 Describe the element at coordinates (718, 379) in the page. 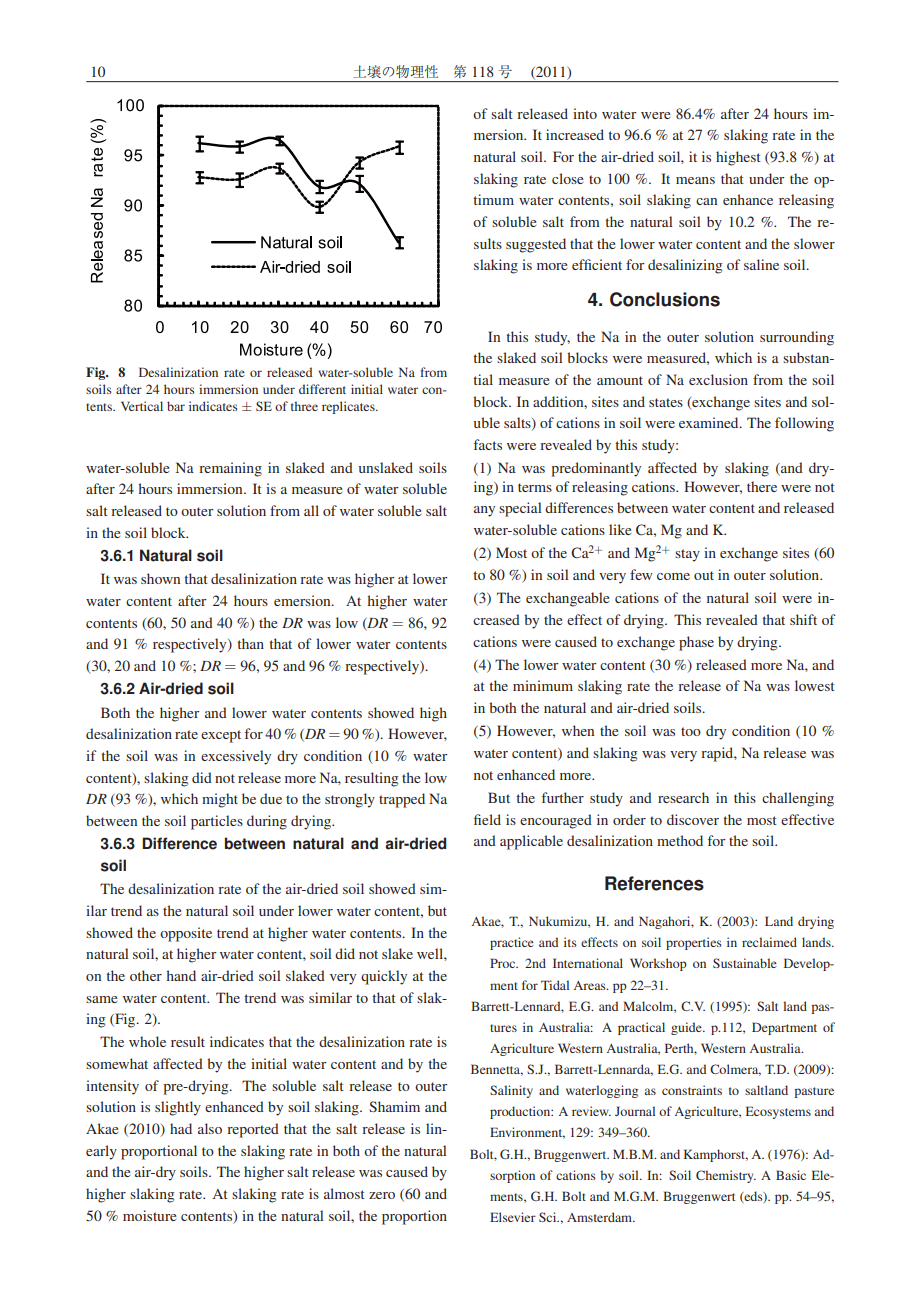

I see `exclusion` at that location.
